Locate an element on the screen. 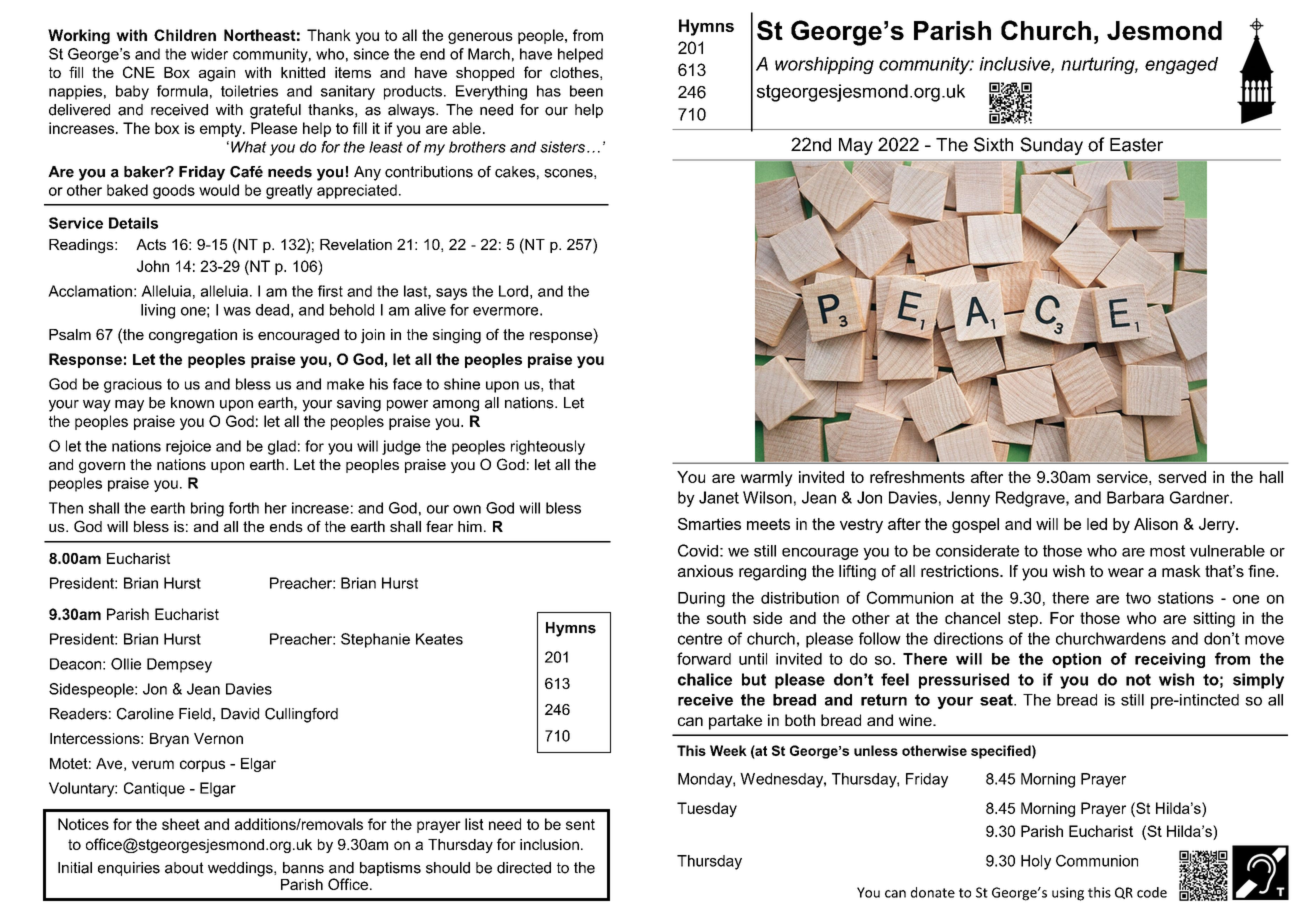  been is located at coordinates (586, 91).
